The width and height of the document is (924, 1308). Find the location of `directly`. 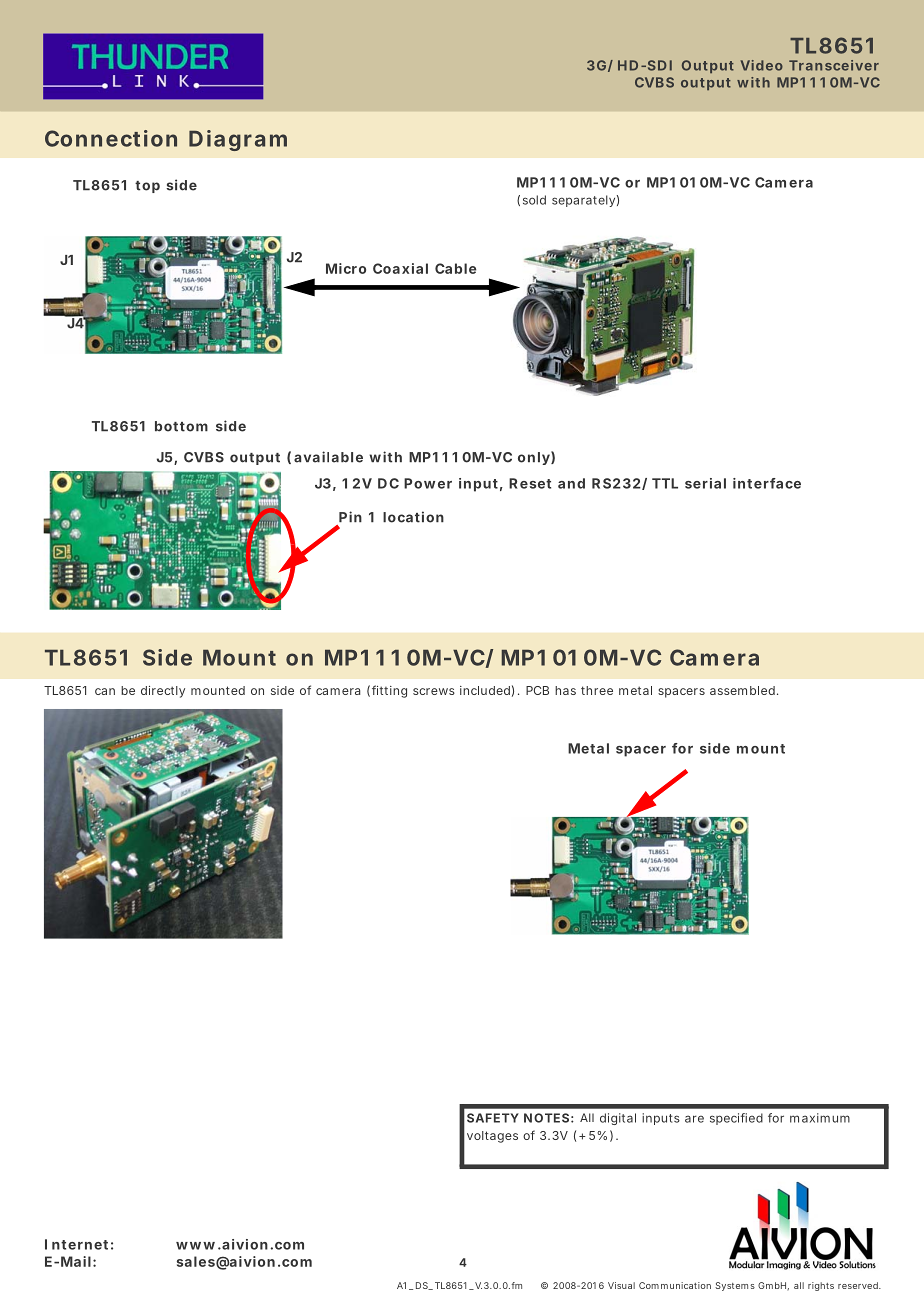

directly is located at coordinates (163, 692).
